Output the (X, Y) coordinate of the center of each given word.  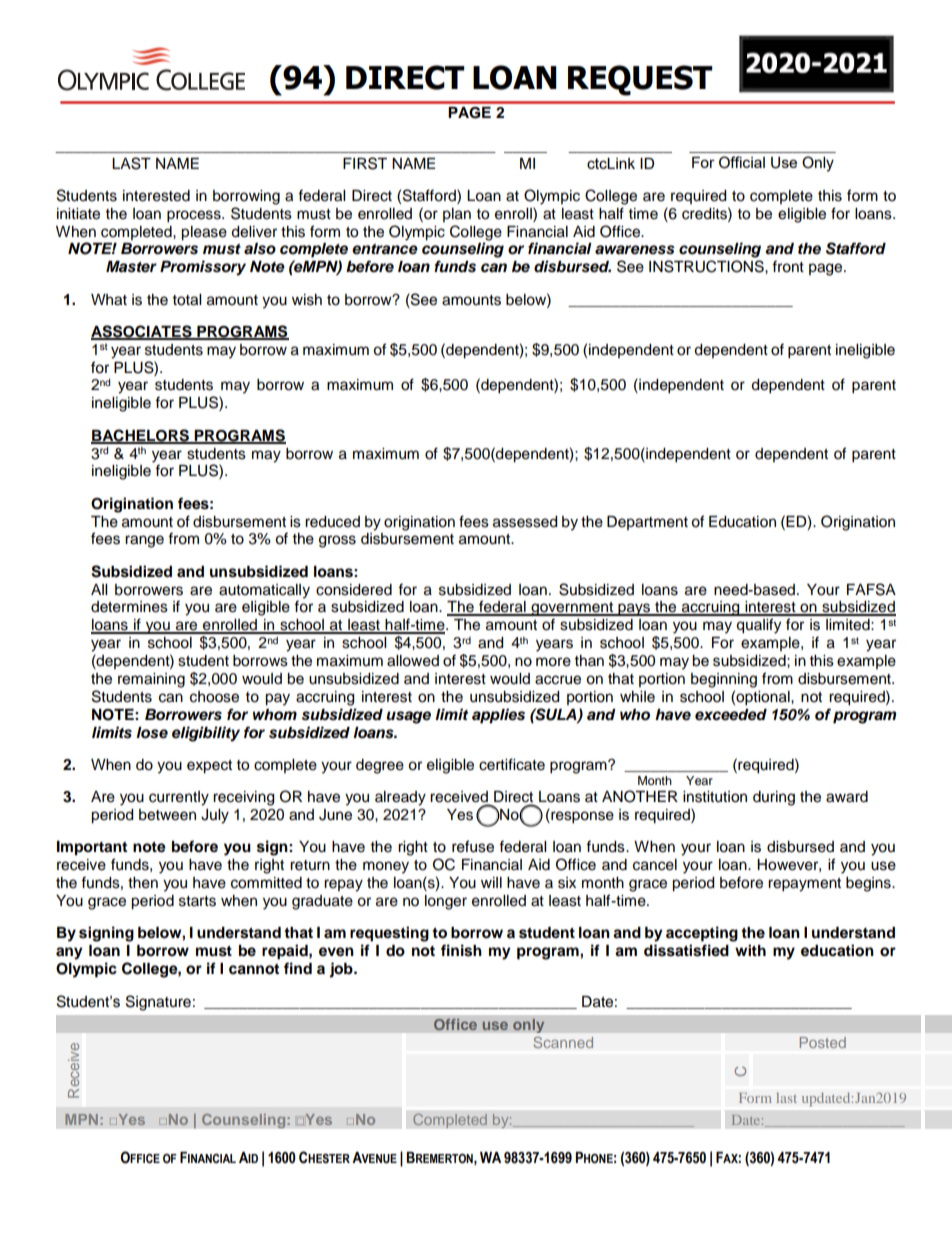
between (167, 815)
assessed (525, 522)
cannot (254, 969)
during (774, 798)
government (572, 609)
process (195, 216)
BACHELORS (141, 436)
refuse (473, 846)
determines (129, 607)
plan (457, 215)
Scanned (563, 1042)
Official (742, 162)
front (788, 266)
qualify (758, 626)
